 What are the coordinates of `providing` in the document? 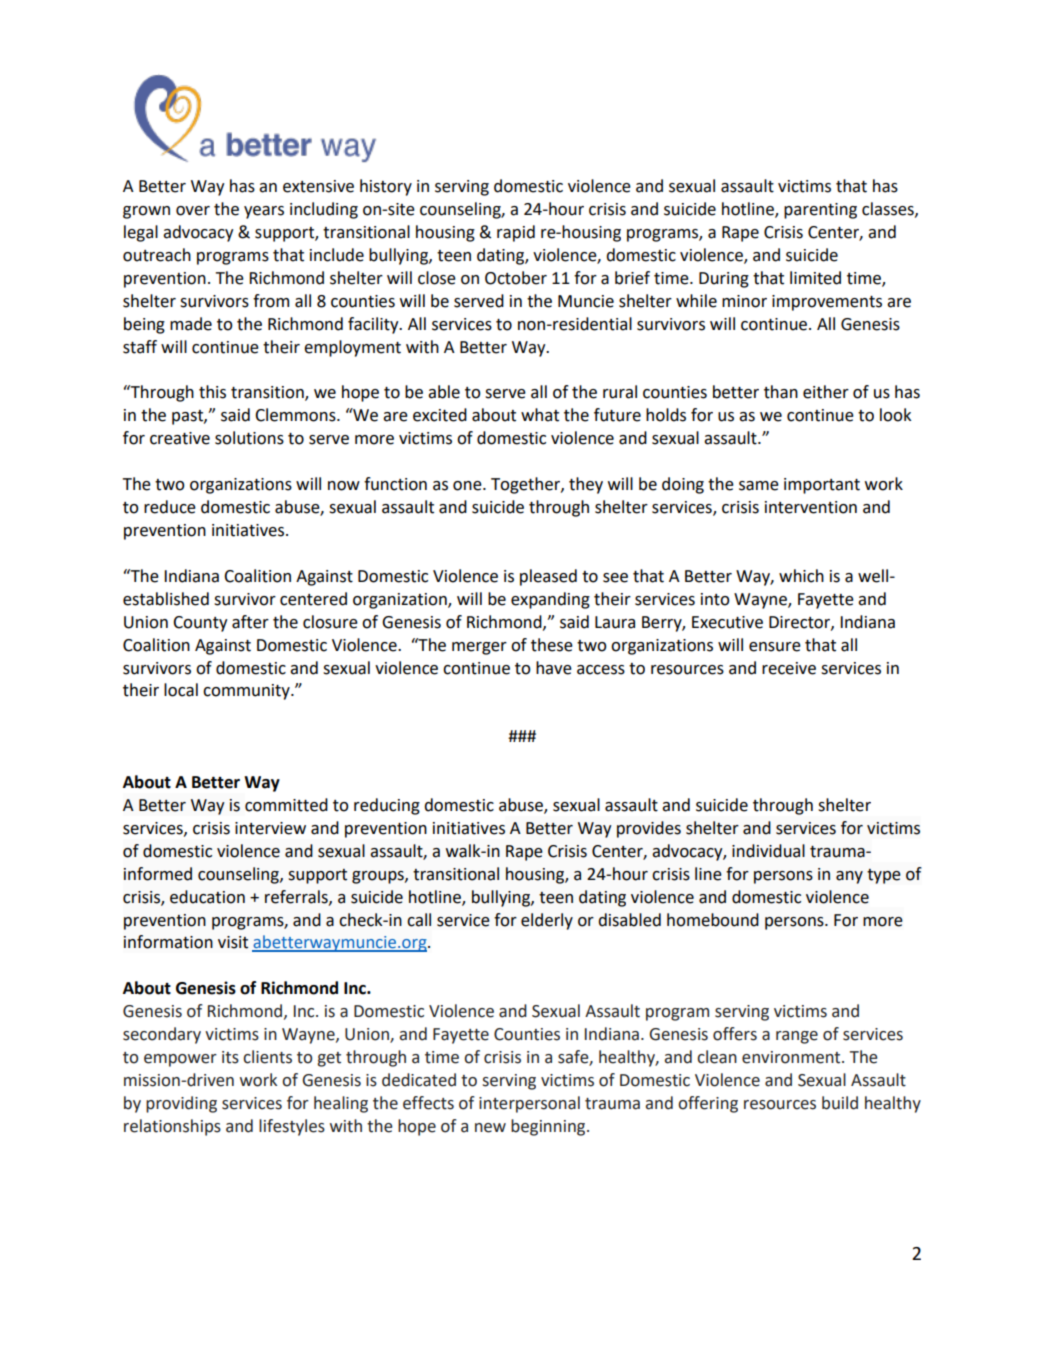 It's located at (181, 1104).
